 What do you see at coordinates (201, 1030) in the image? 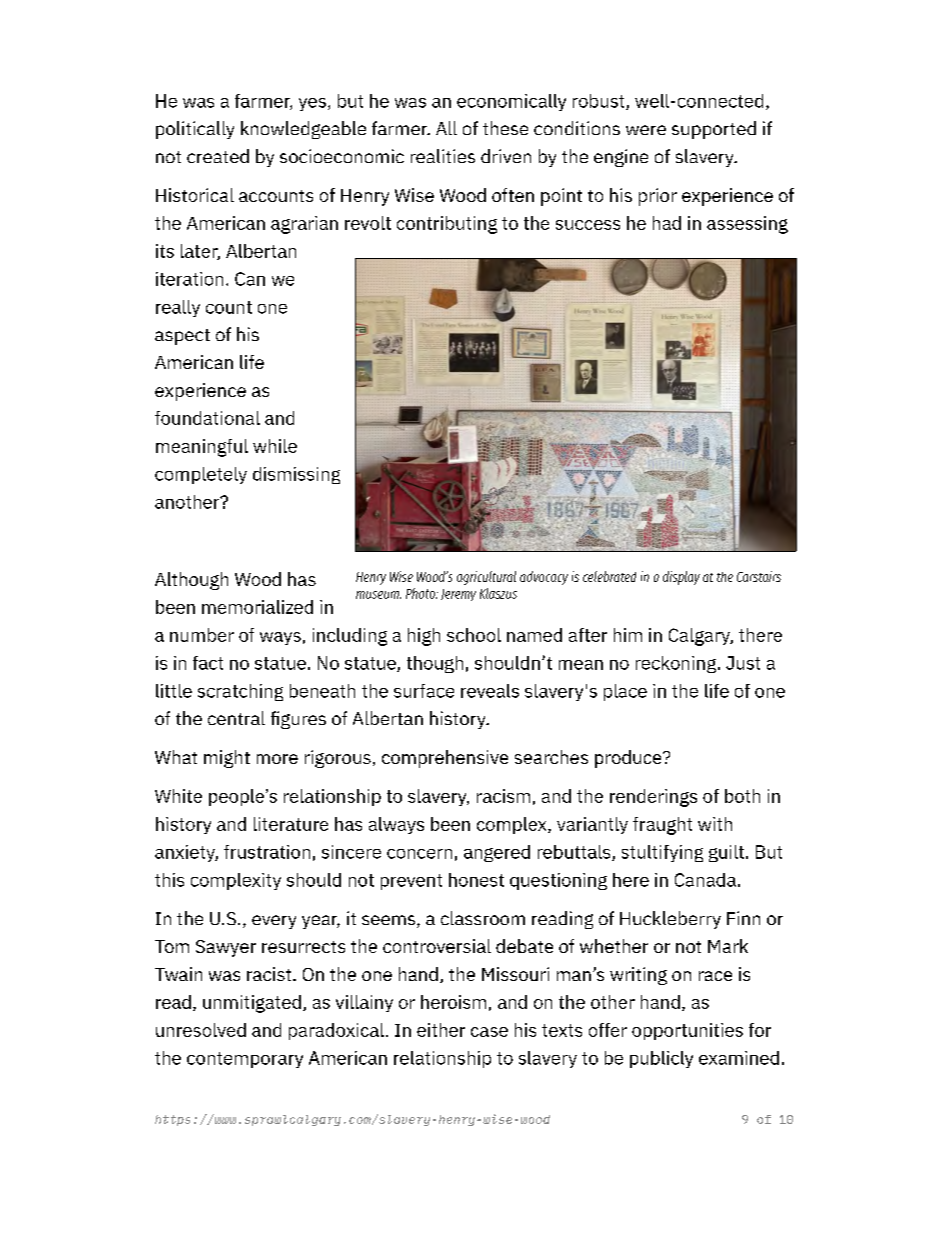
I see `unresolved` at bounding box center [201, 1030].
